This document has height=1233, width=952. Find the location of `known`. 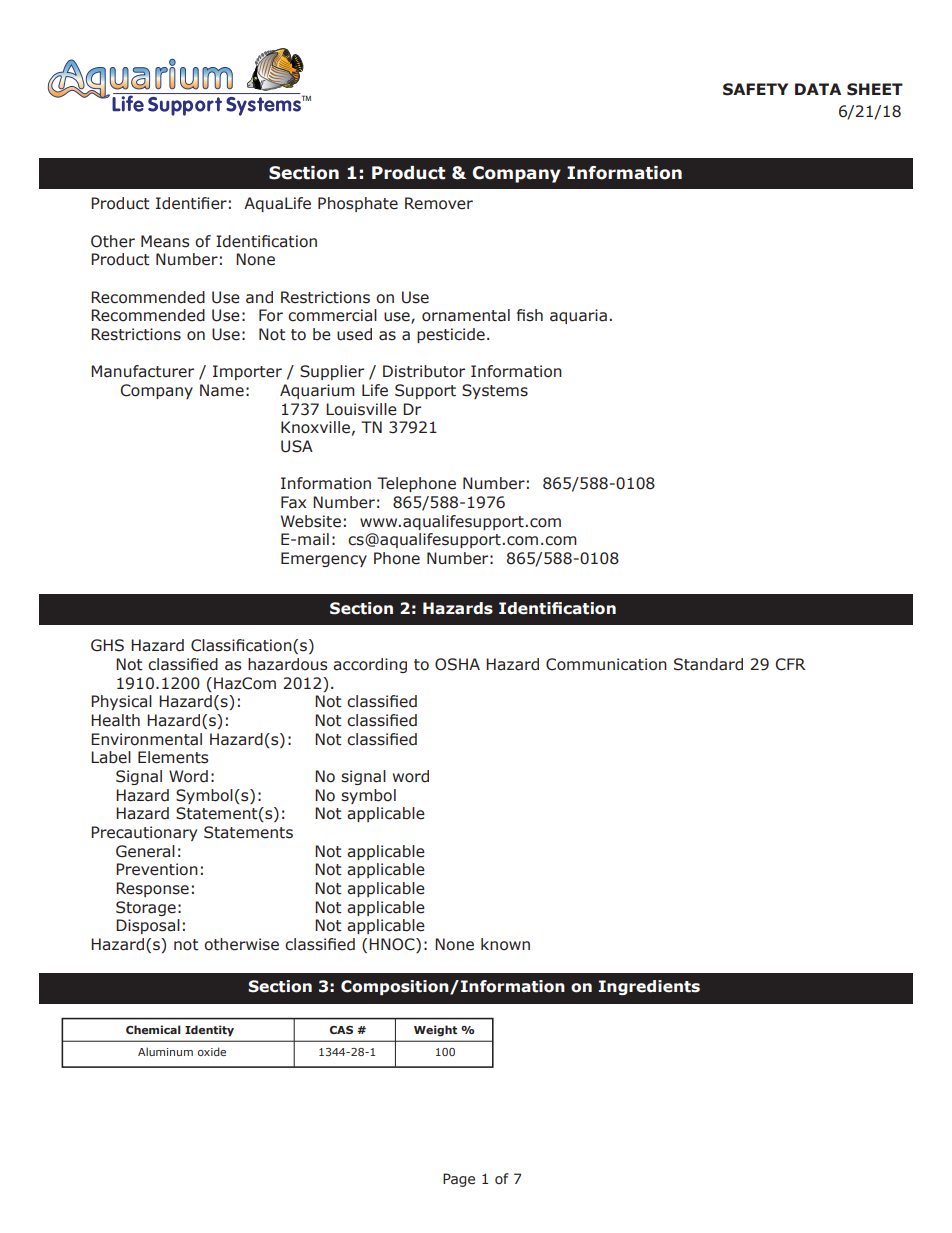

known is located at coordinates (505, 944).
